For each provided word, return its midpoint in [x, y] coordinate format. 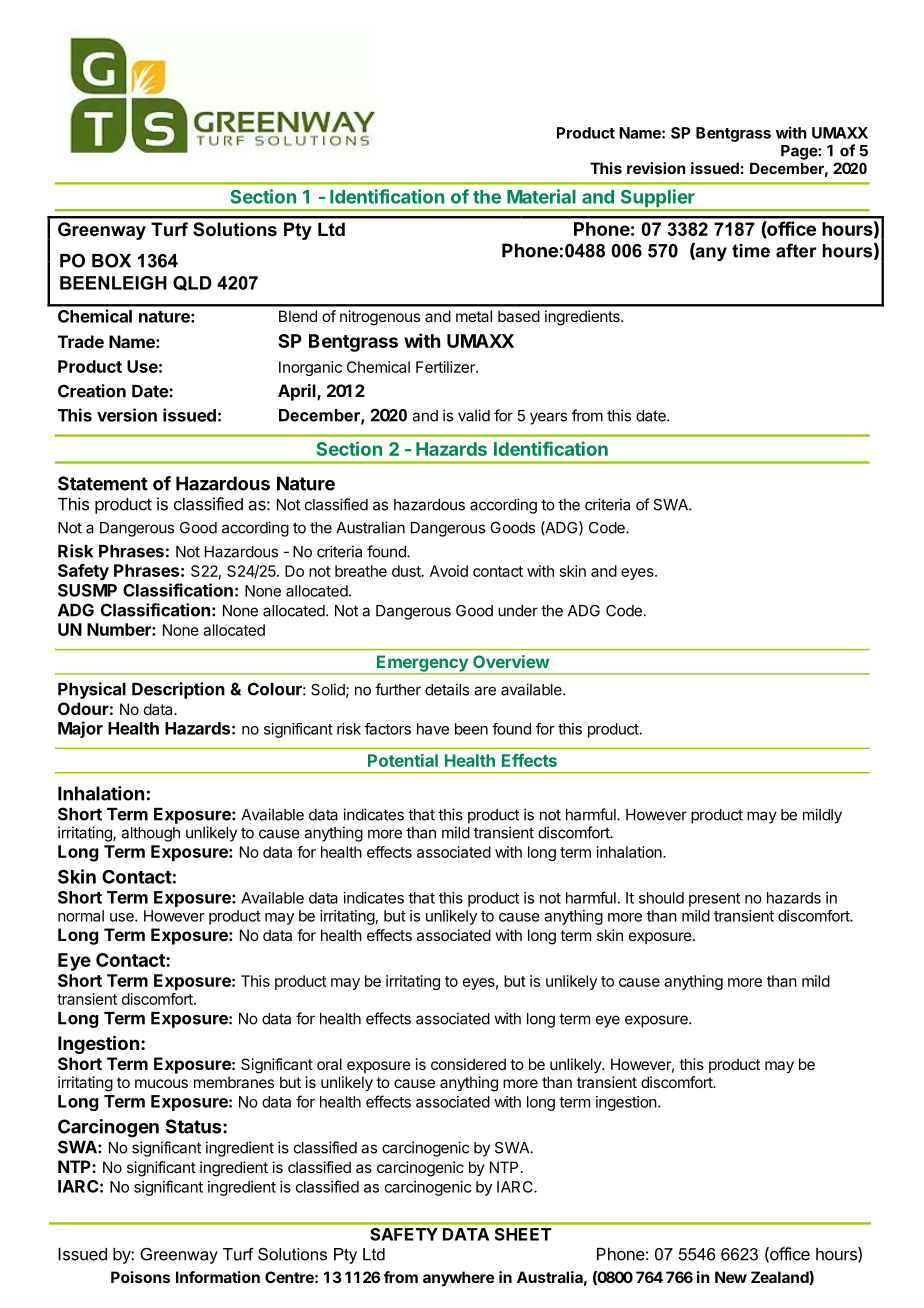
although [150, 834]
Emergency [422, 664]
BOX [111, 260]
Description [178, 690]
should [661, 898]
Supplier [657, 199]
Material [541, 196]
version [127, 415]
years [548, 418]
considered [468, 1064]
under [518, 611]
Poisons [140, 1277]
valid [474, 415]
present [714, 900]
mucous [161, 1083]
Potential [403, 760]
